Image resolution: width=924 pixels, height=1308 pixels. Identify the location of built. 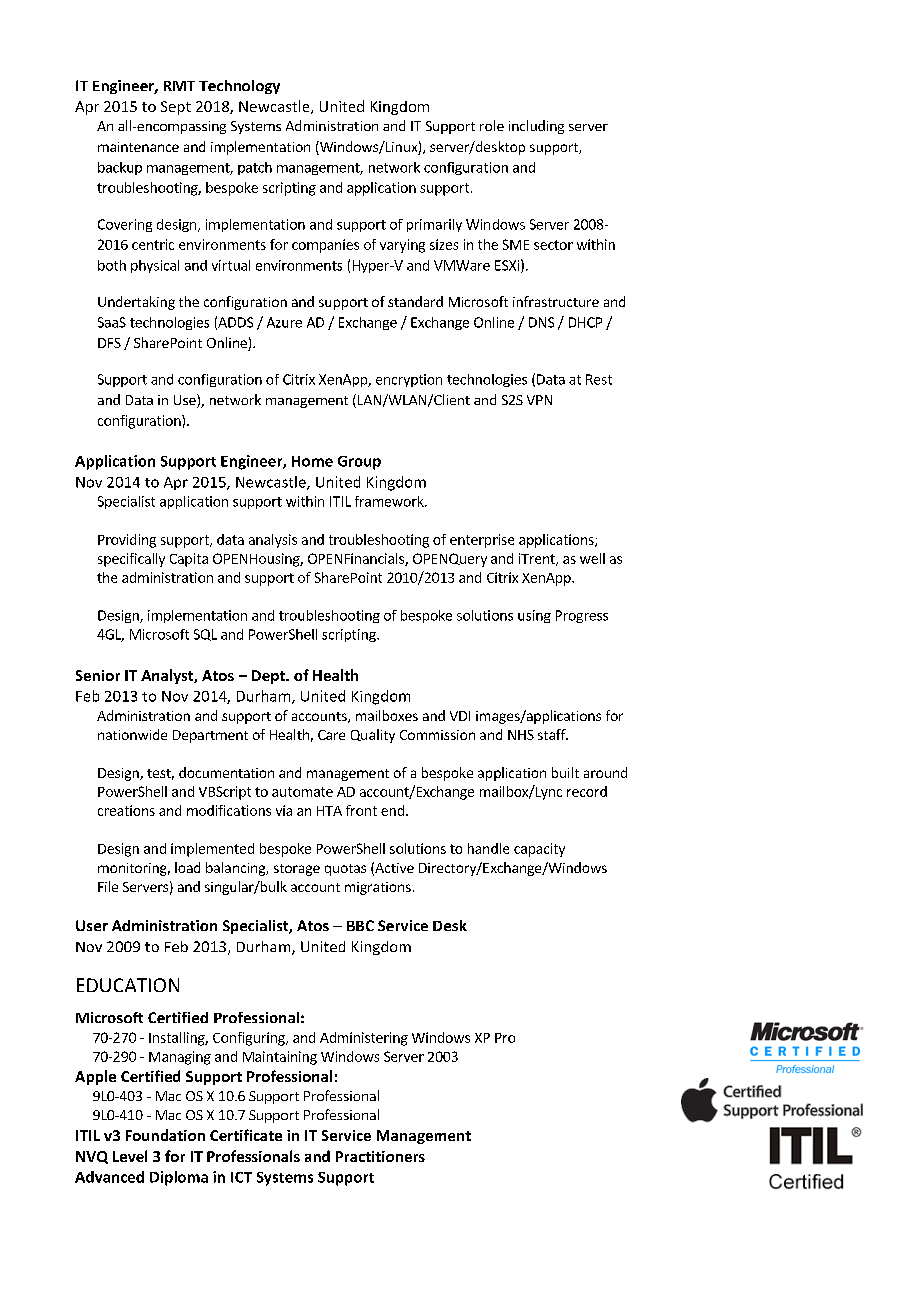
(565, 772).
